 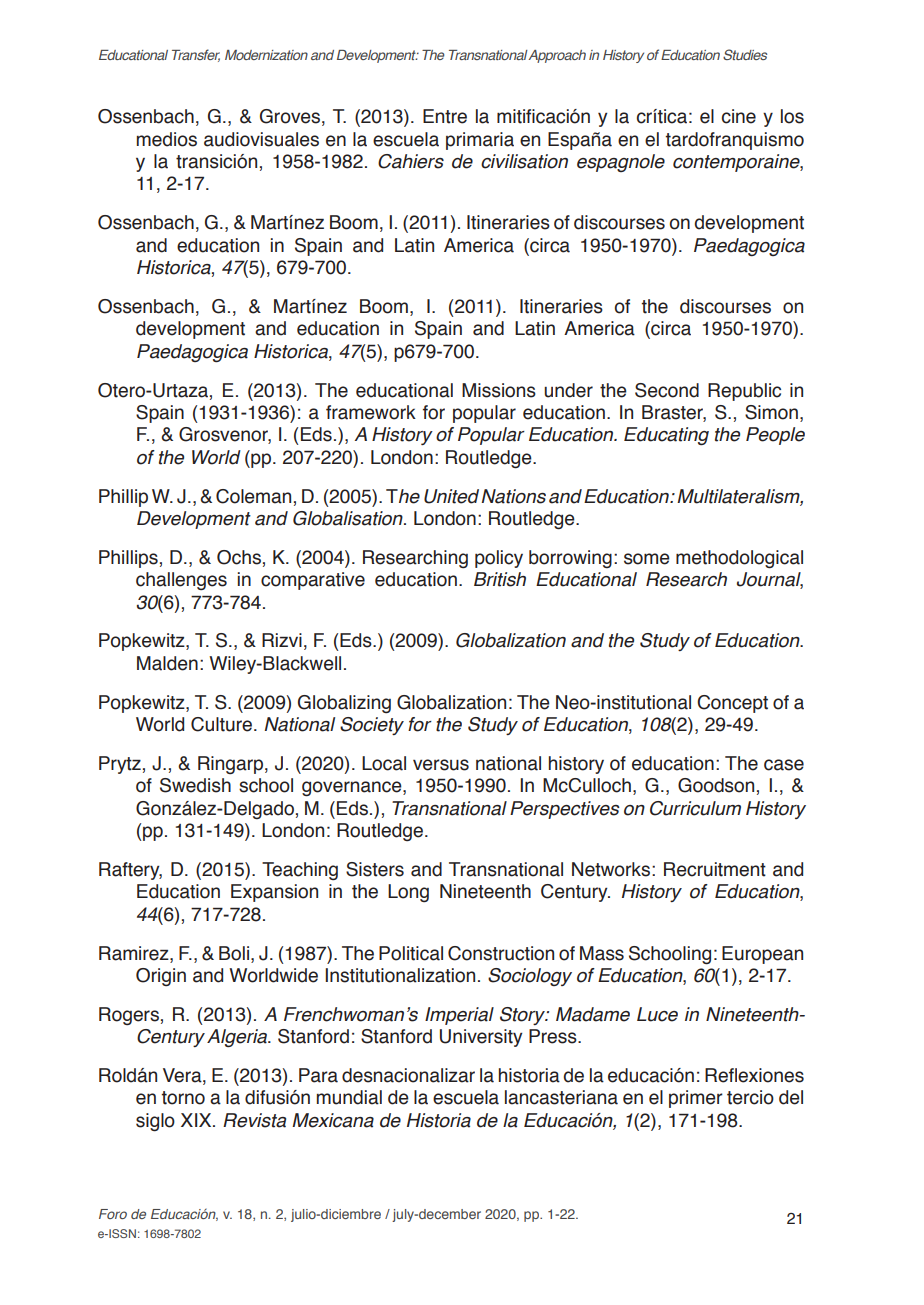 What do you see at coordinates (500, 579) in the screenshot?
I see `British` at bounding box center [500, 579].
